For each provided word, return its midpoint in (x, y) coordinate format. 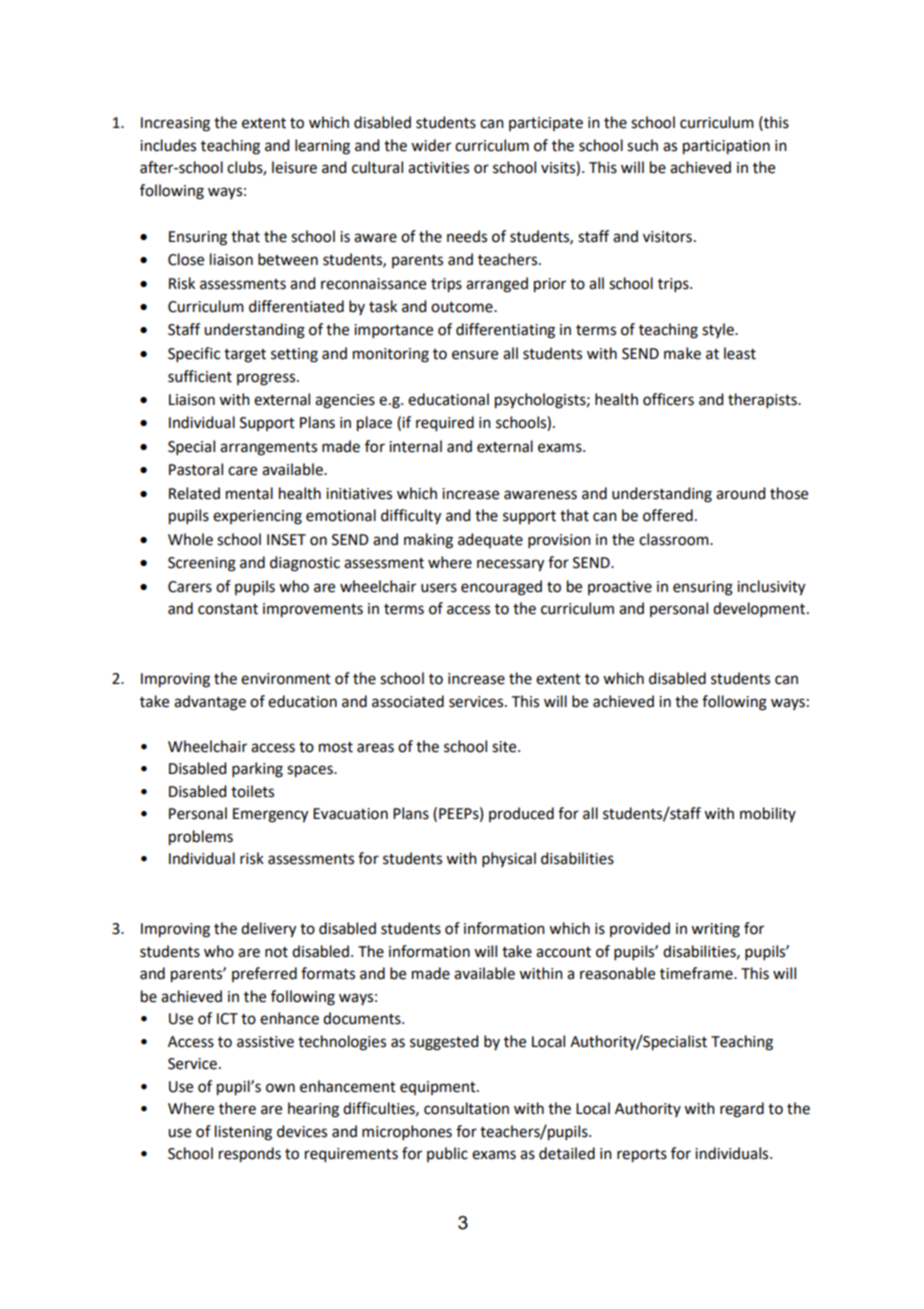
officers (668, 399)
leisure (294, 167)
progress (267, 379)
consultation (466, 1108)
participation (726, 147)
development (759, 609)
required (445, 424)
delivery (268, 930)
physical (509, 859)
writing (715, 930)
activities (438, 168)
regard (742, 1110)
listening (243, 1133)
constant (228, 609)
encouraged (501, 588)
